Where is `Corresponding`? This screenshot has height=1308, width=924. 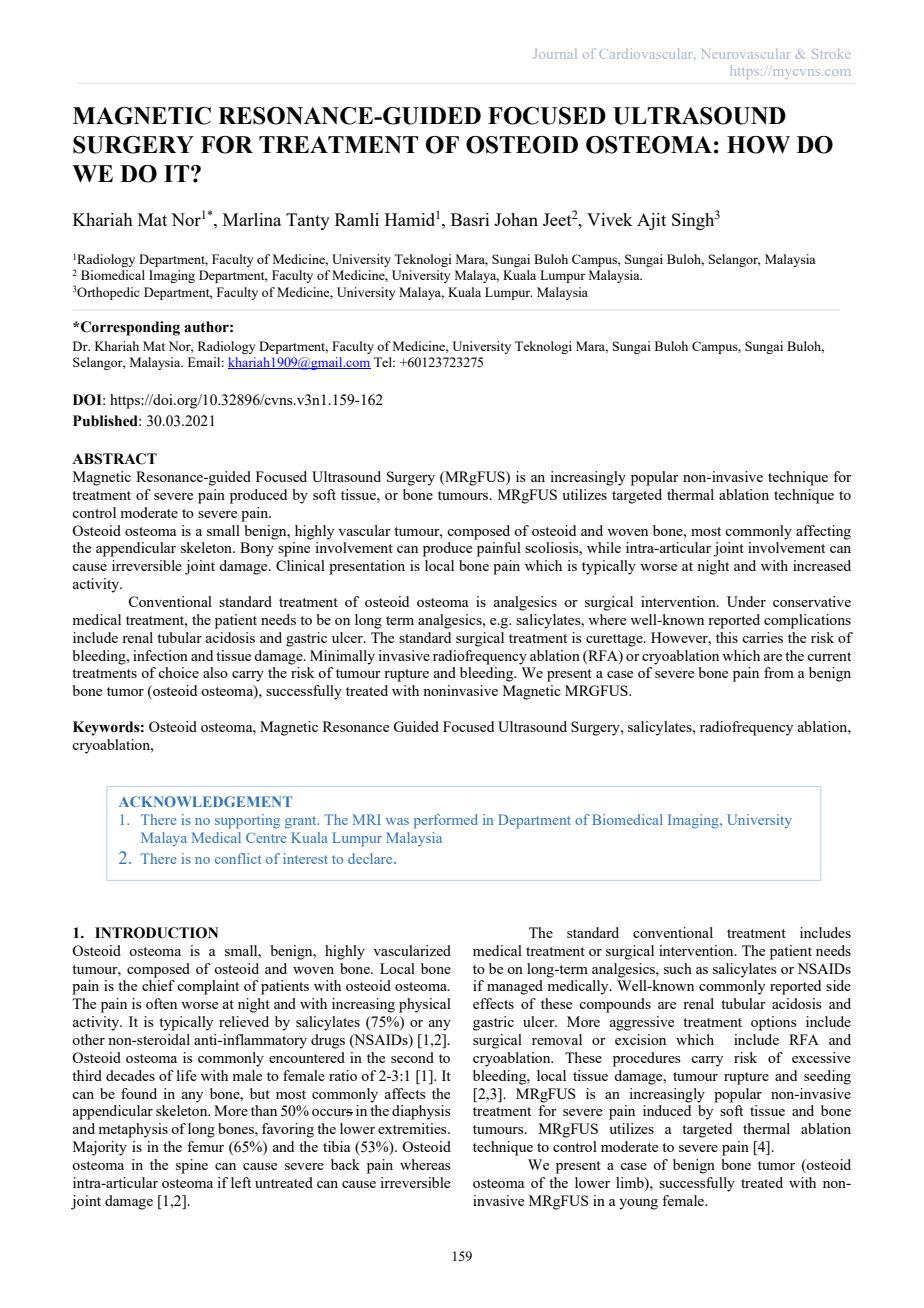
Corresponding is located at coordinates (130, 328).
